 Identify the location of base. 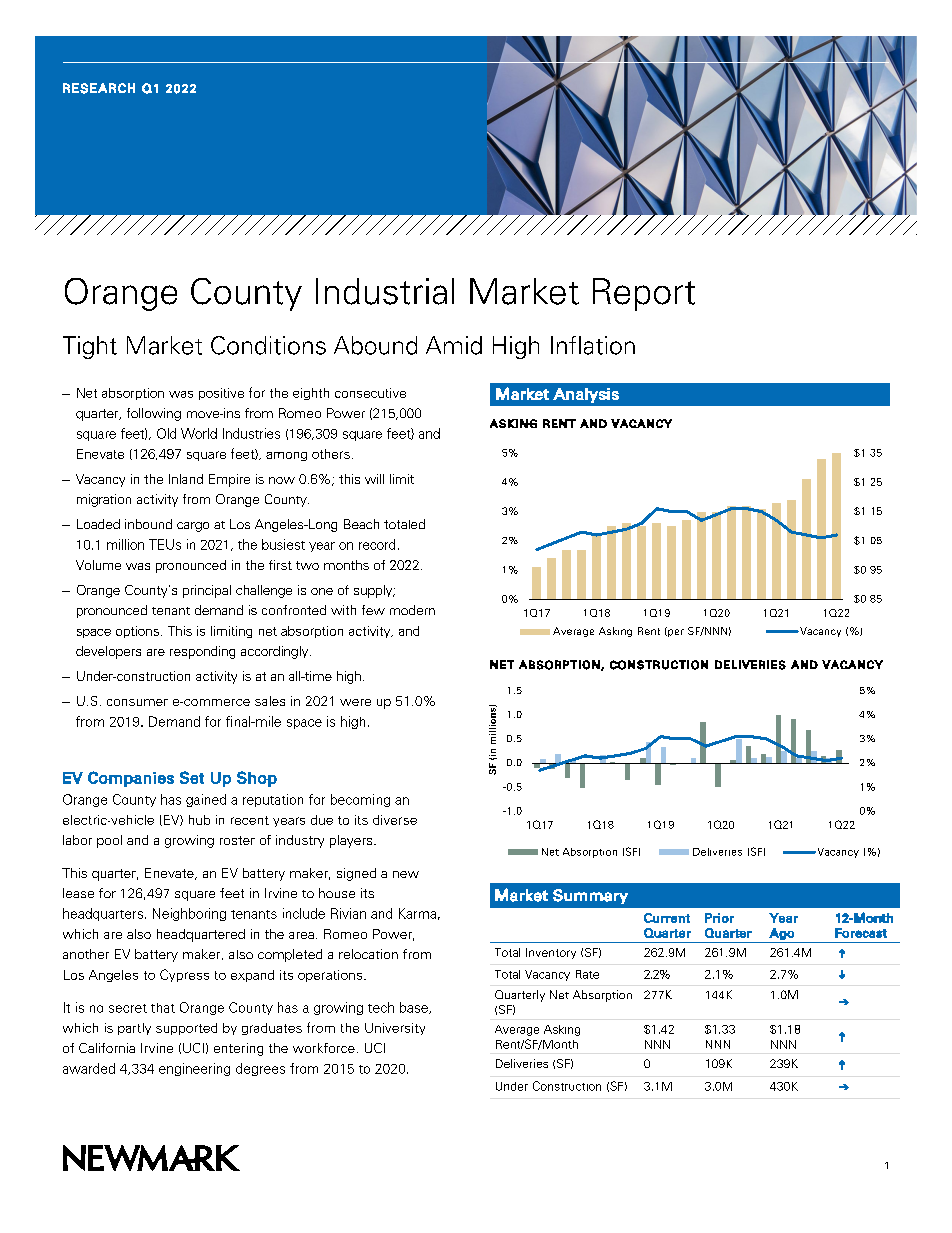
(415, 1008).
